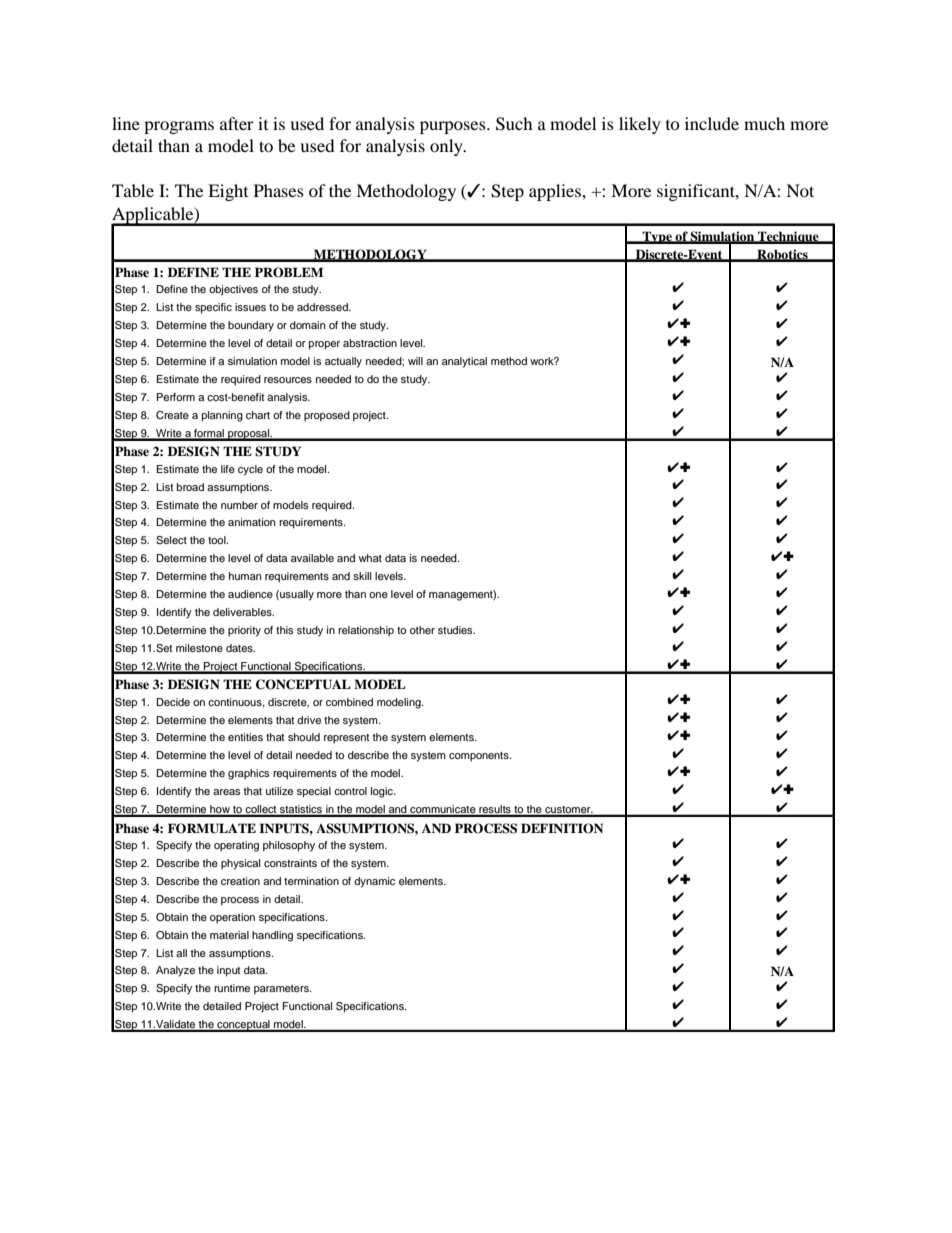 Image resolution: width=952 pixels, height=1233 pixels. What do you see at coordinates (218, 540) in the screenshot?
I see `tool` at bounding box center [218, 540].
